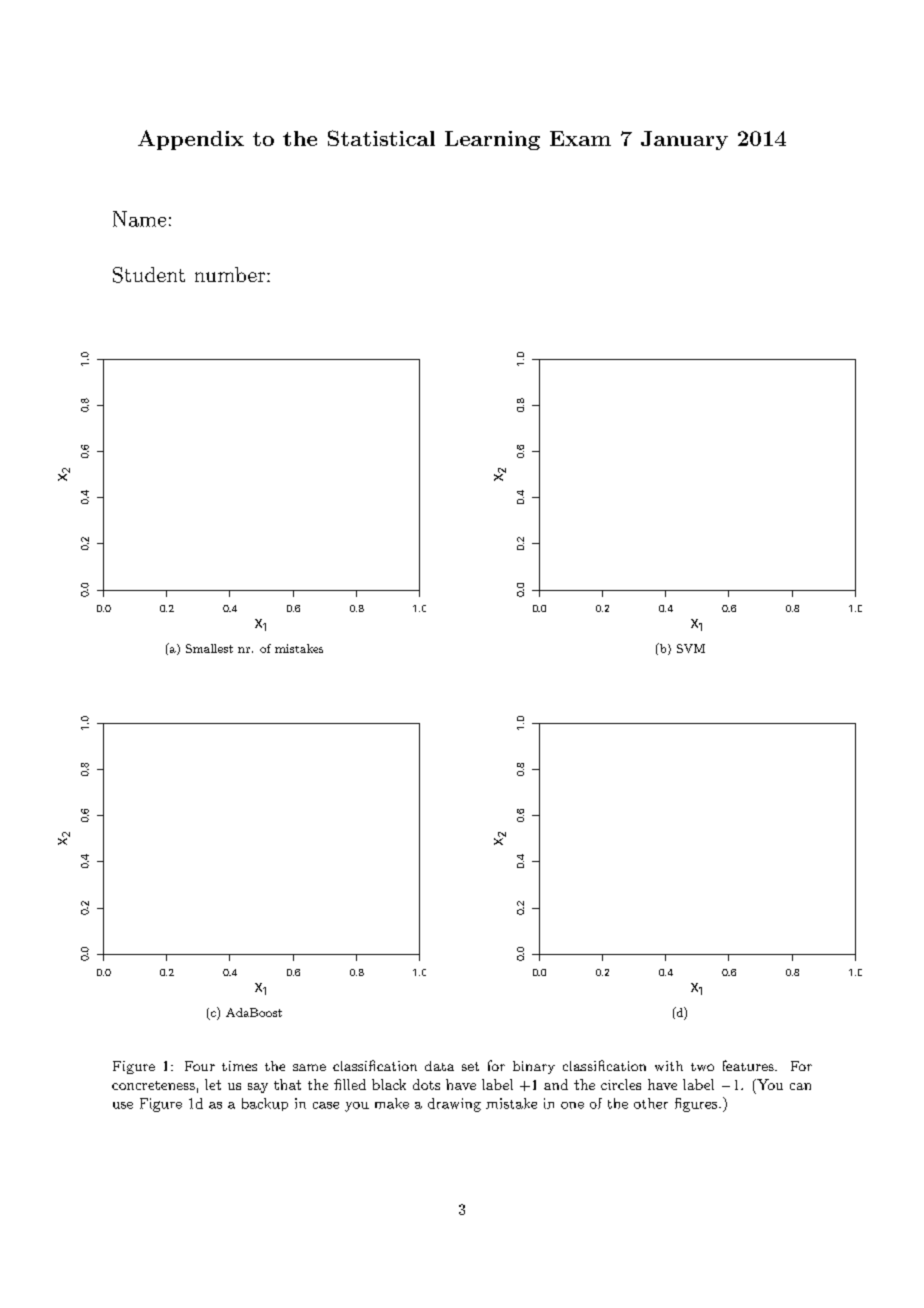  What do you see at coordinates (191, 140) in the document?
I see `Appendix` at bounding box center [191, 140].
